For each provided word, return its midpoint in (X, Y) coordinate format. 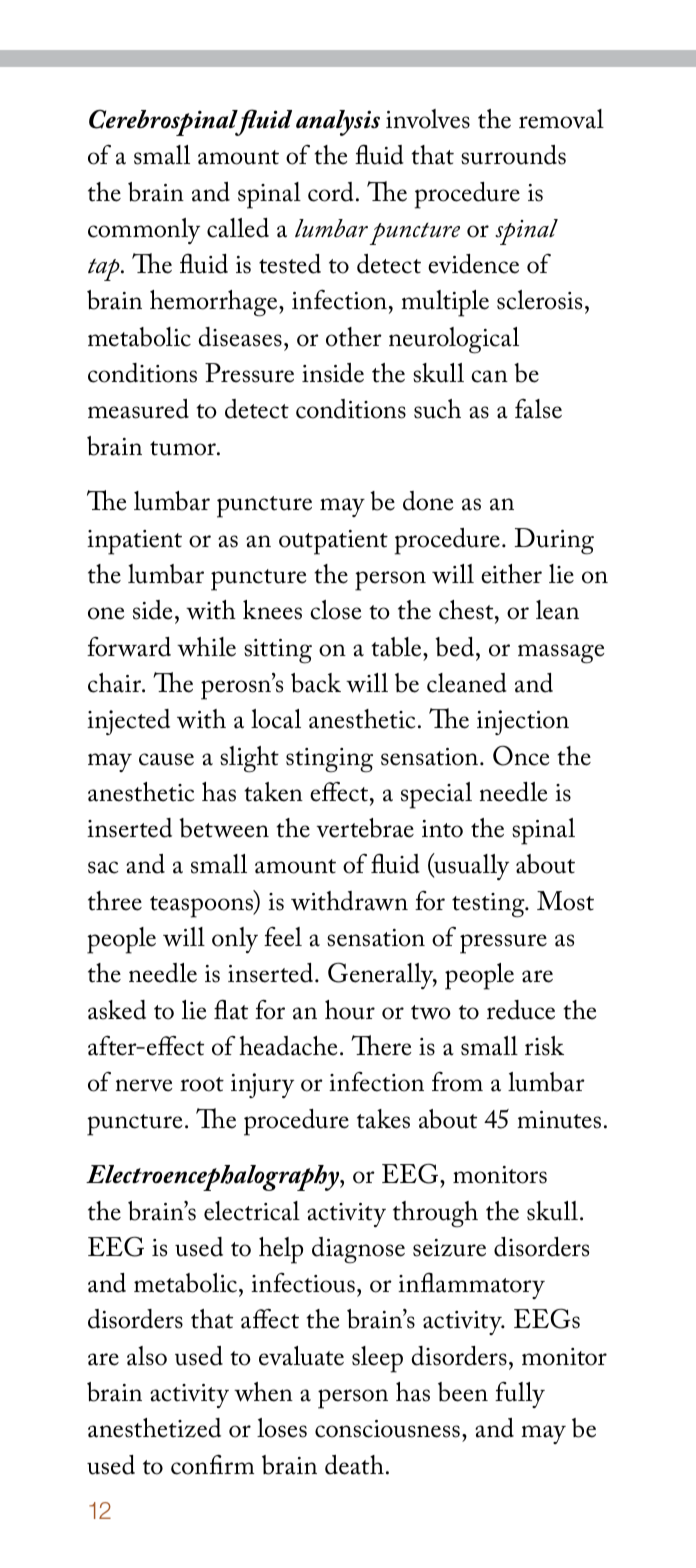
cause (166, 759)
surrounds (513, 155)
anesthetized (154, 1428)
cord (331, 192)
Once (521, 755)
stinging (329, 760)
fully (520, 1395)
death (354, 1465)
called (238, 228)
